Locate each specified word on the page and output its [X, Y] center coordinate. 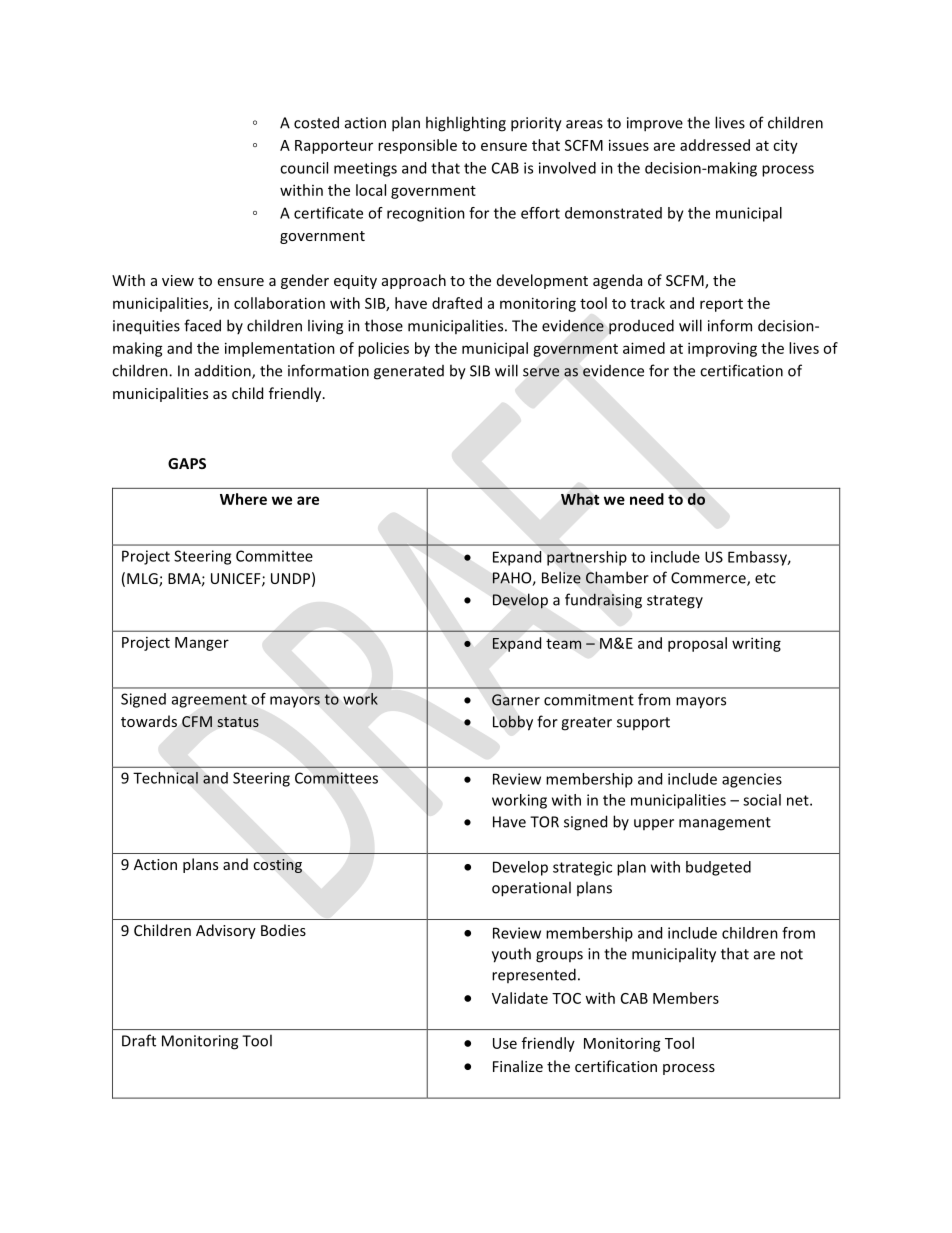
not [792, 954]
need [647, 499]
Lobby [513, 723]
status [238, 722]
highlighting [466, 124]
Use [505, 1043]
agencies [752, 780]
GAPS [187, 463]
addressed [715, 145]
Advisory [226, 931]
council [304, 168]
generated [409, 372]
